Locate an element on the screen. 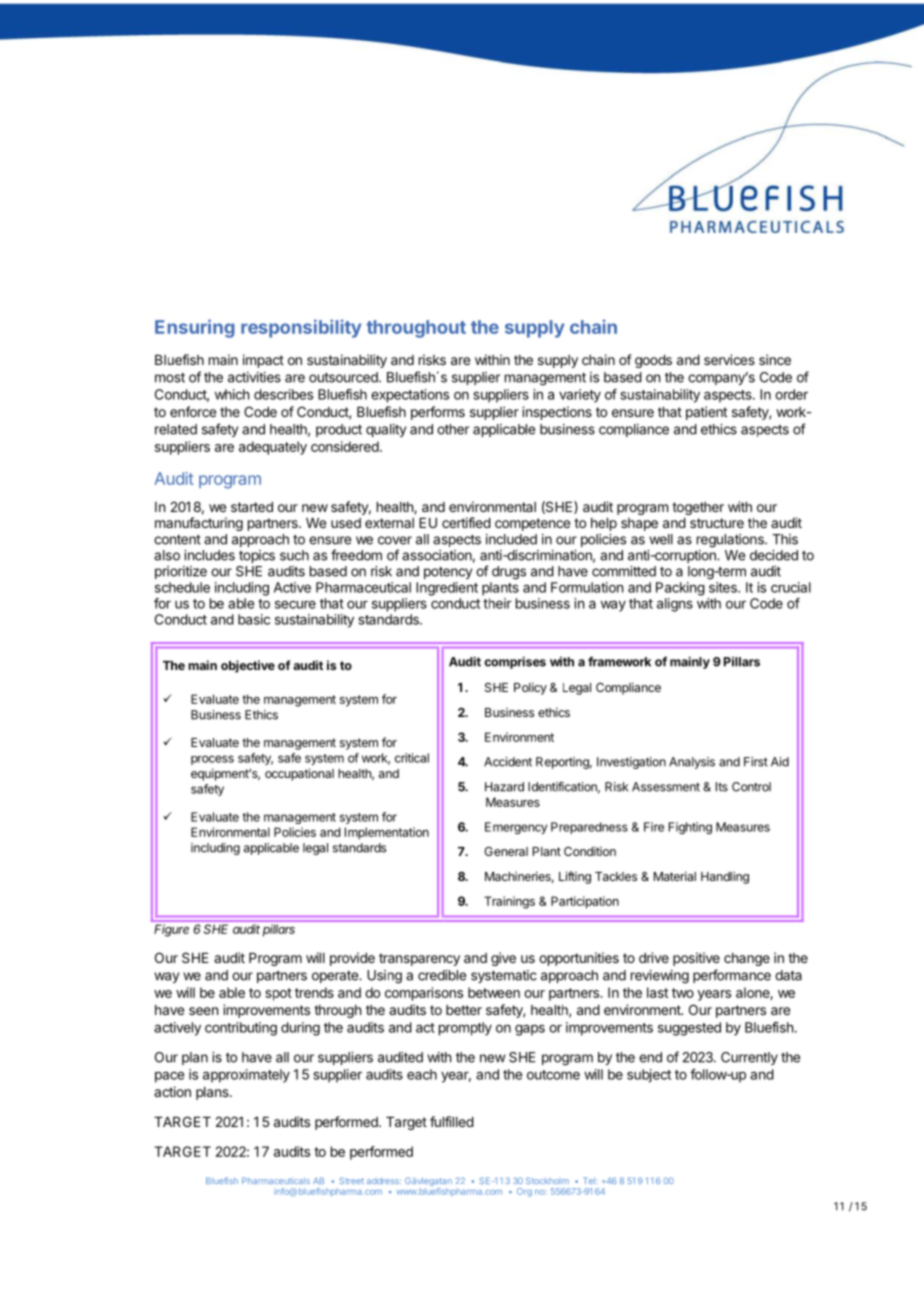 Image resolution: width=924 pixels, height=1309 pixels. subject is located at coordinates (649, 1076).
